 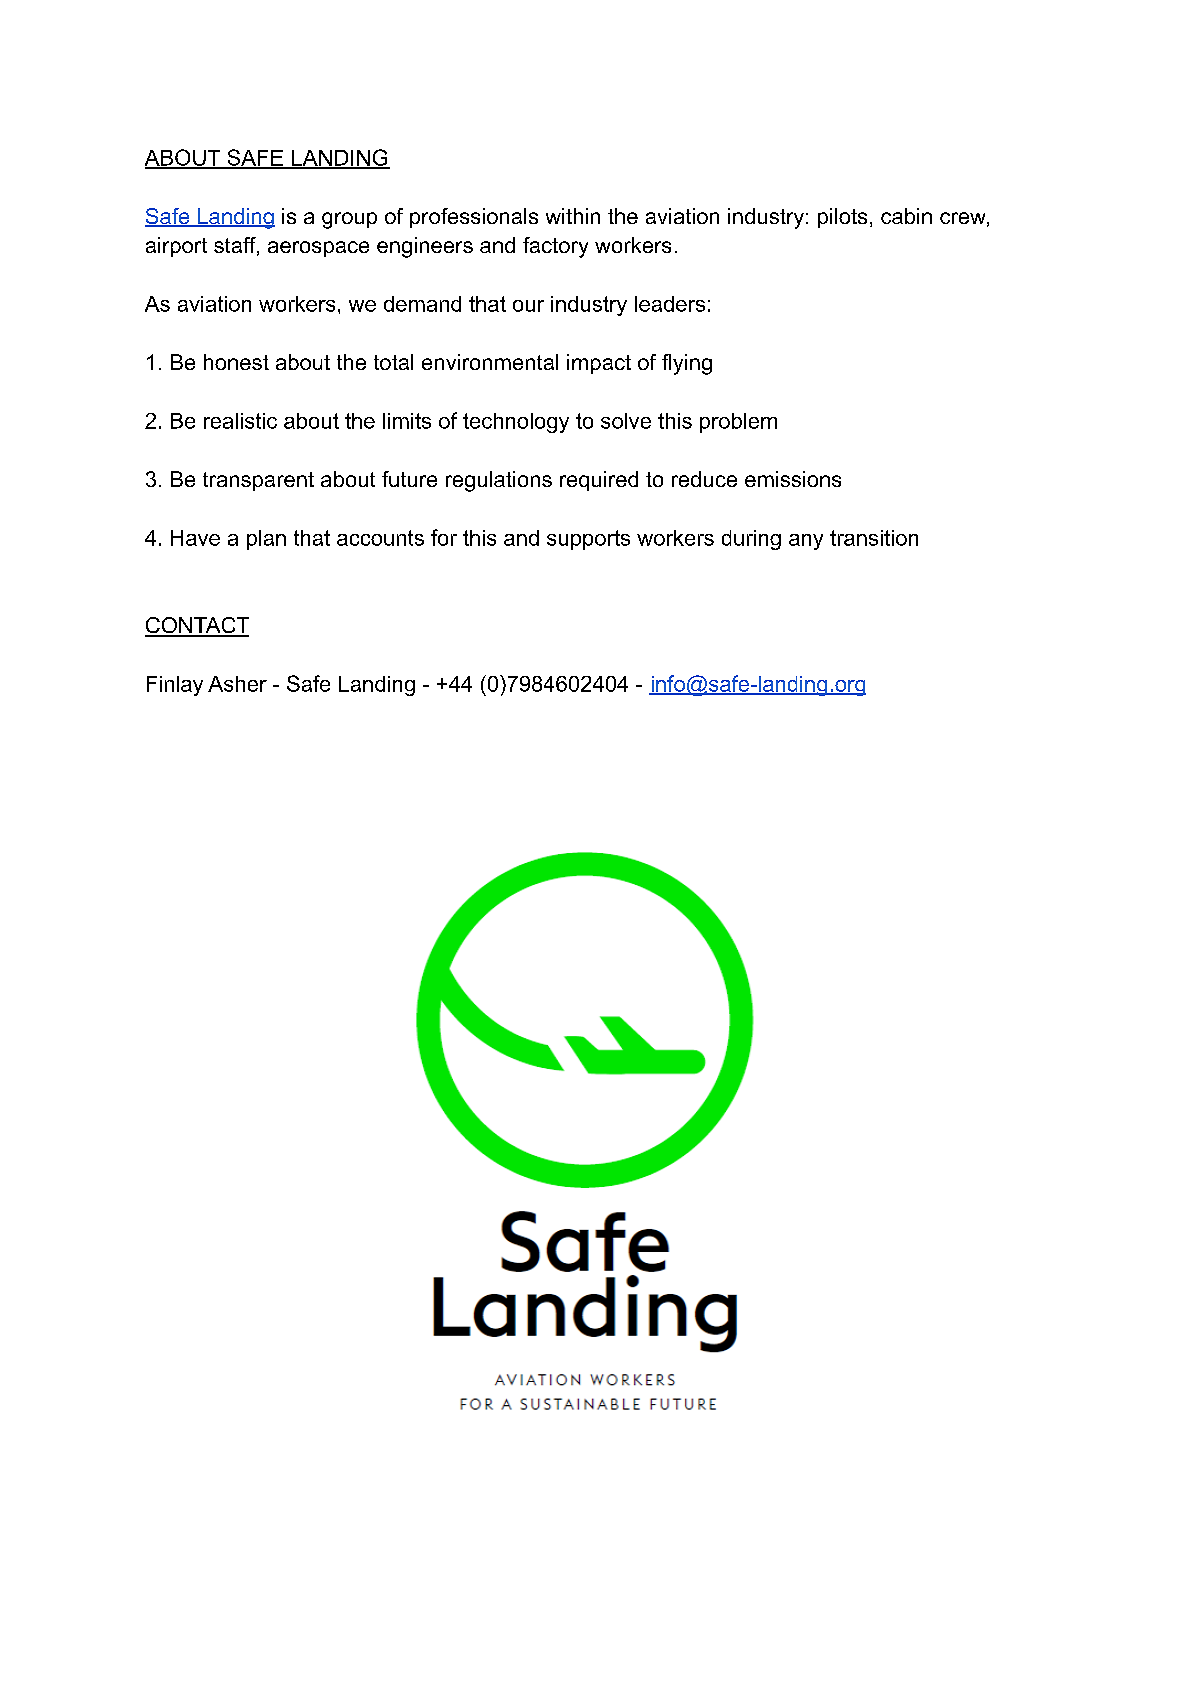 What do you see at coordinates (240, 421) in the screenshot?
I see `realistic` at bounding box center [240, 421].
